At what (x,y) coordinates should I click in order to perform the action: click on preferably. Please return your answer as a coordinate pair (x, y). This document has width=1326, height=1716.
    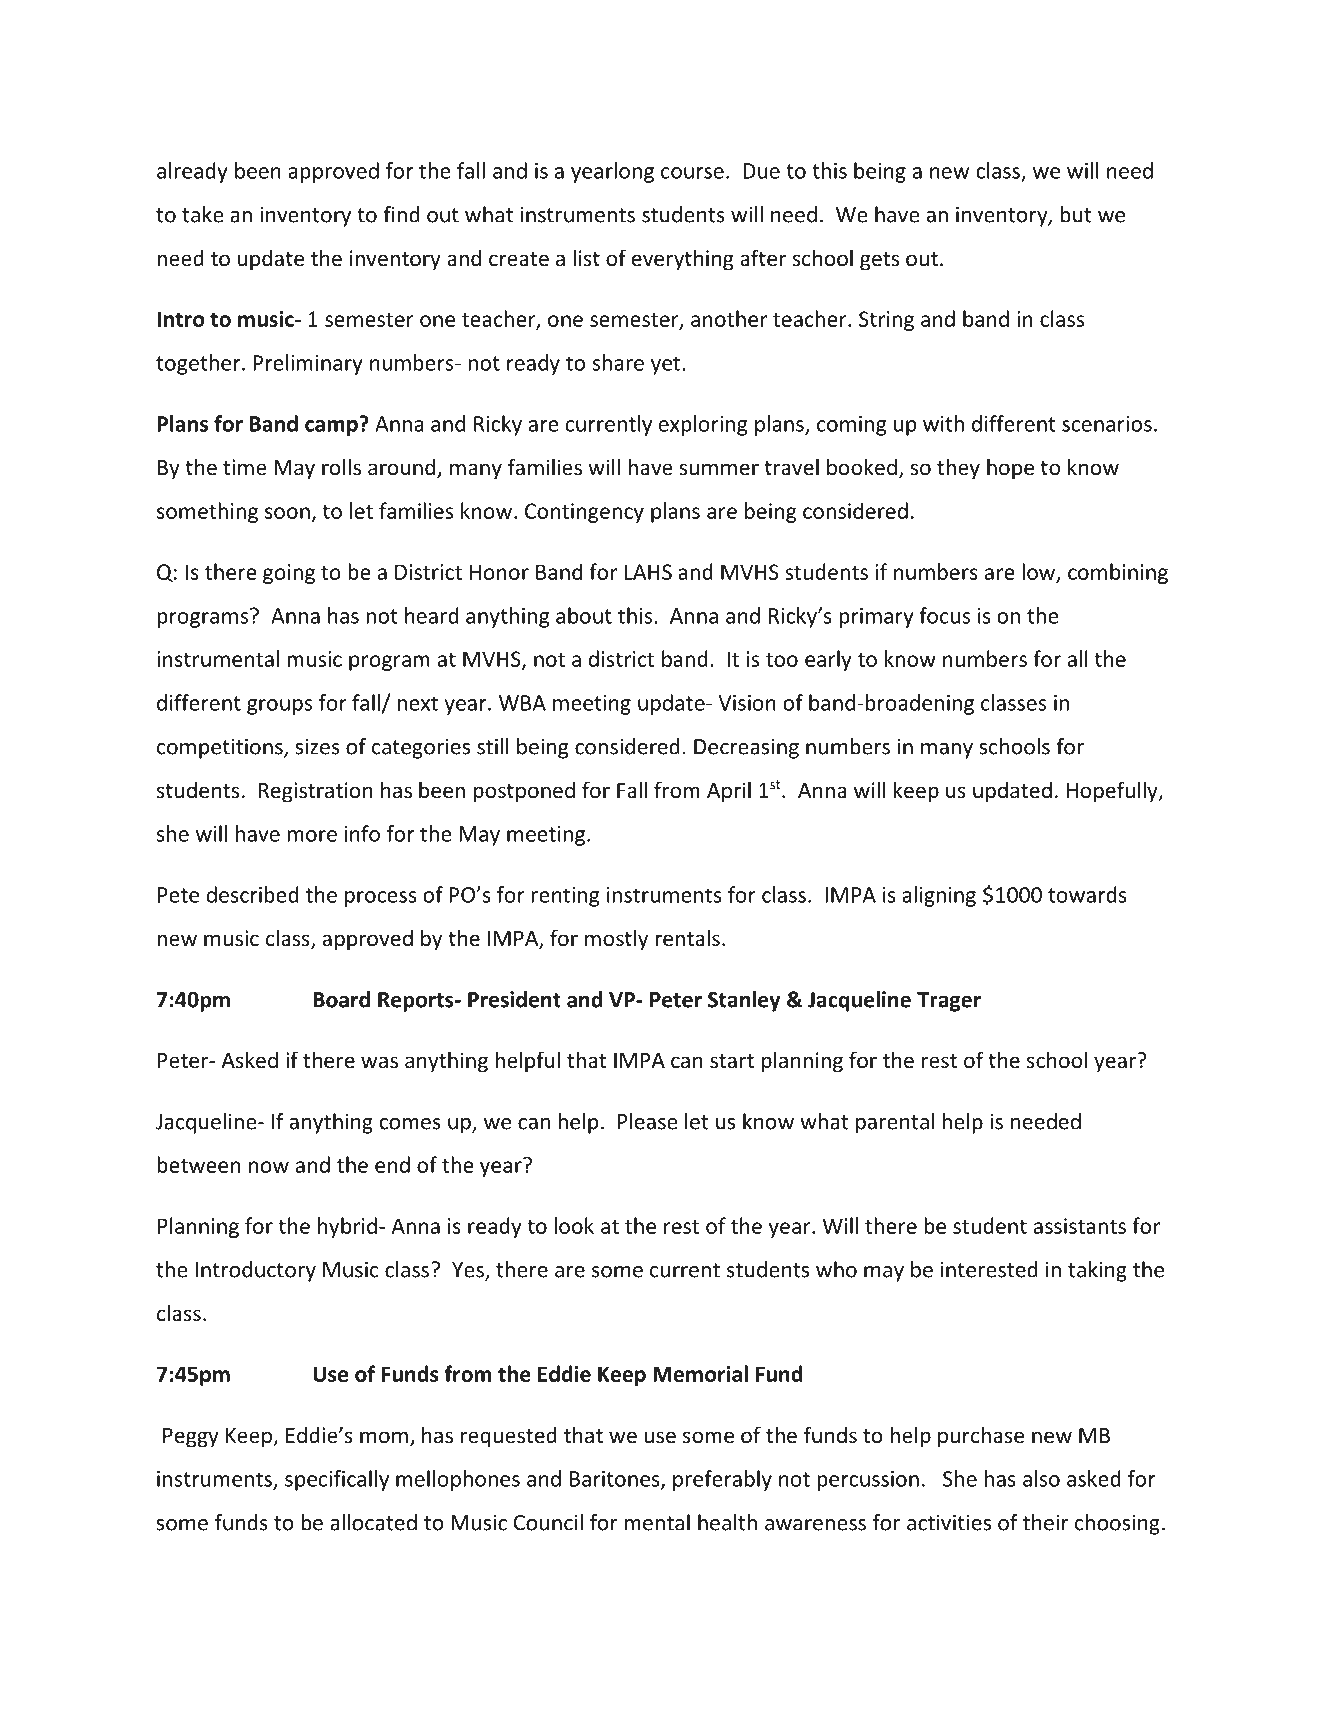
    Looking at the image, I should click on (722, 1480).
